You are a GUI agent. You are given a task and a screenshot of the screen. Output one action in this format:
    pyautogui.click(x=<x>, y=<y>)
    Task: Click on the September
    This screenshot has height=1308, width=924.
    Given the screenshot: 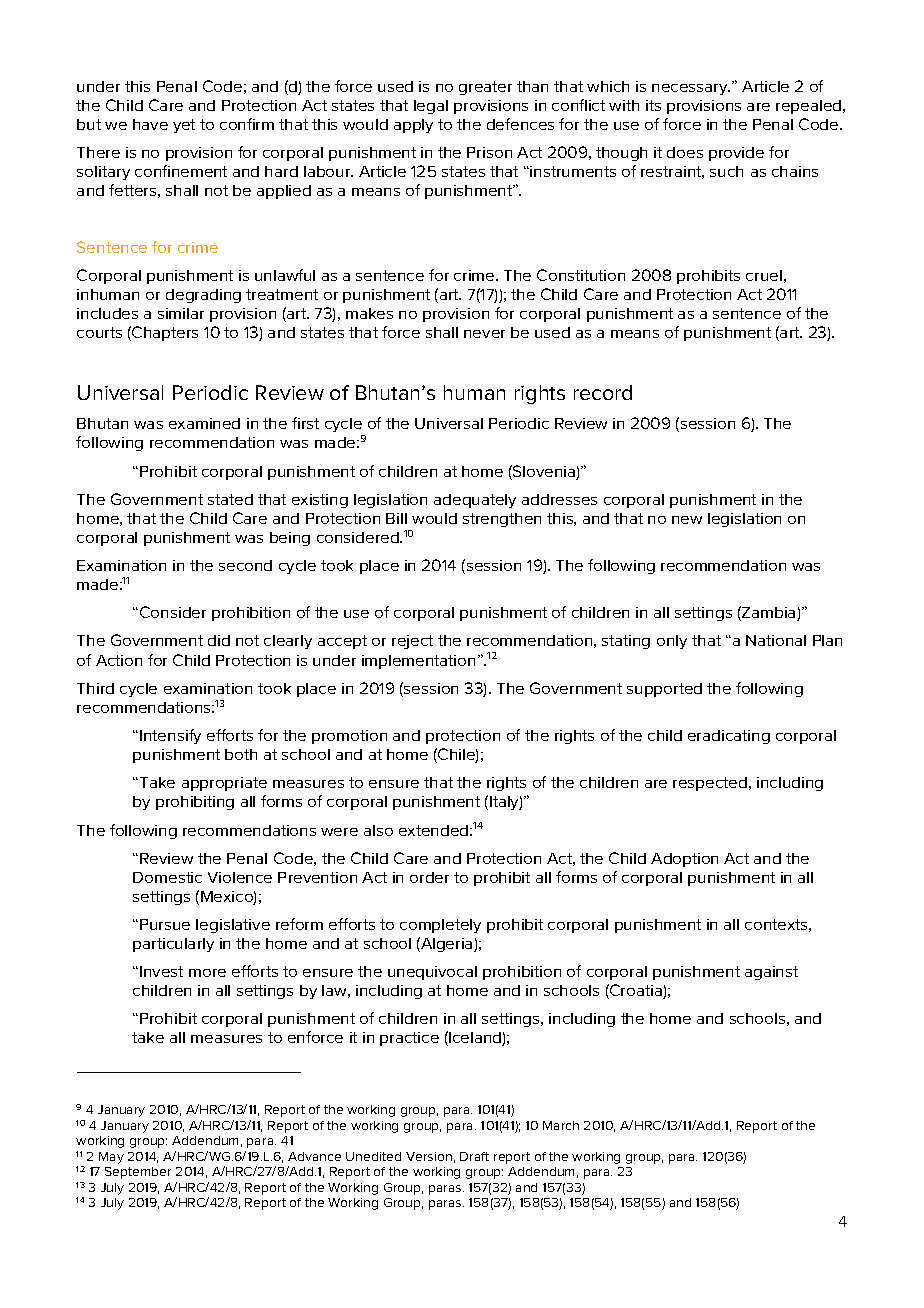 What is the action you would take?
    pyautogui.click(x=138, y=1173)
